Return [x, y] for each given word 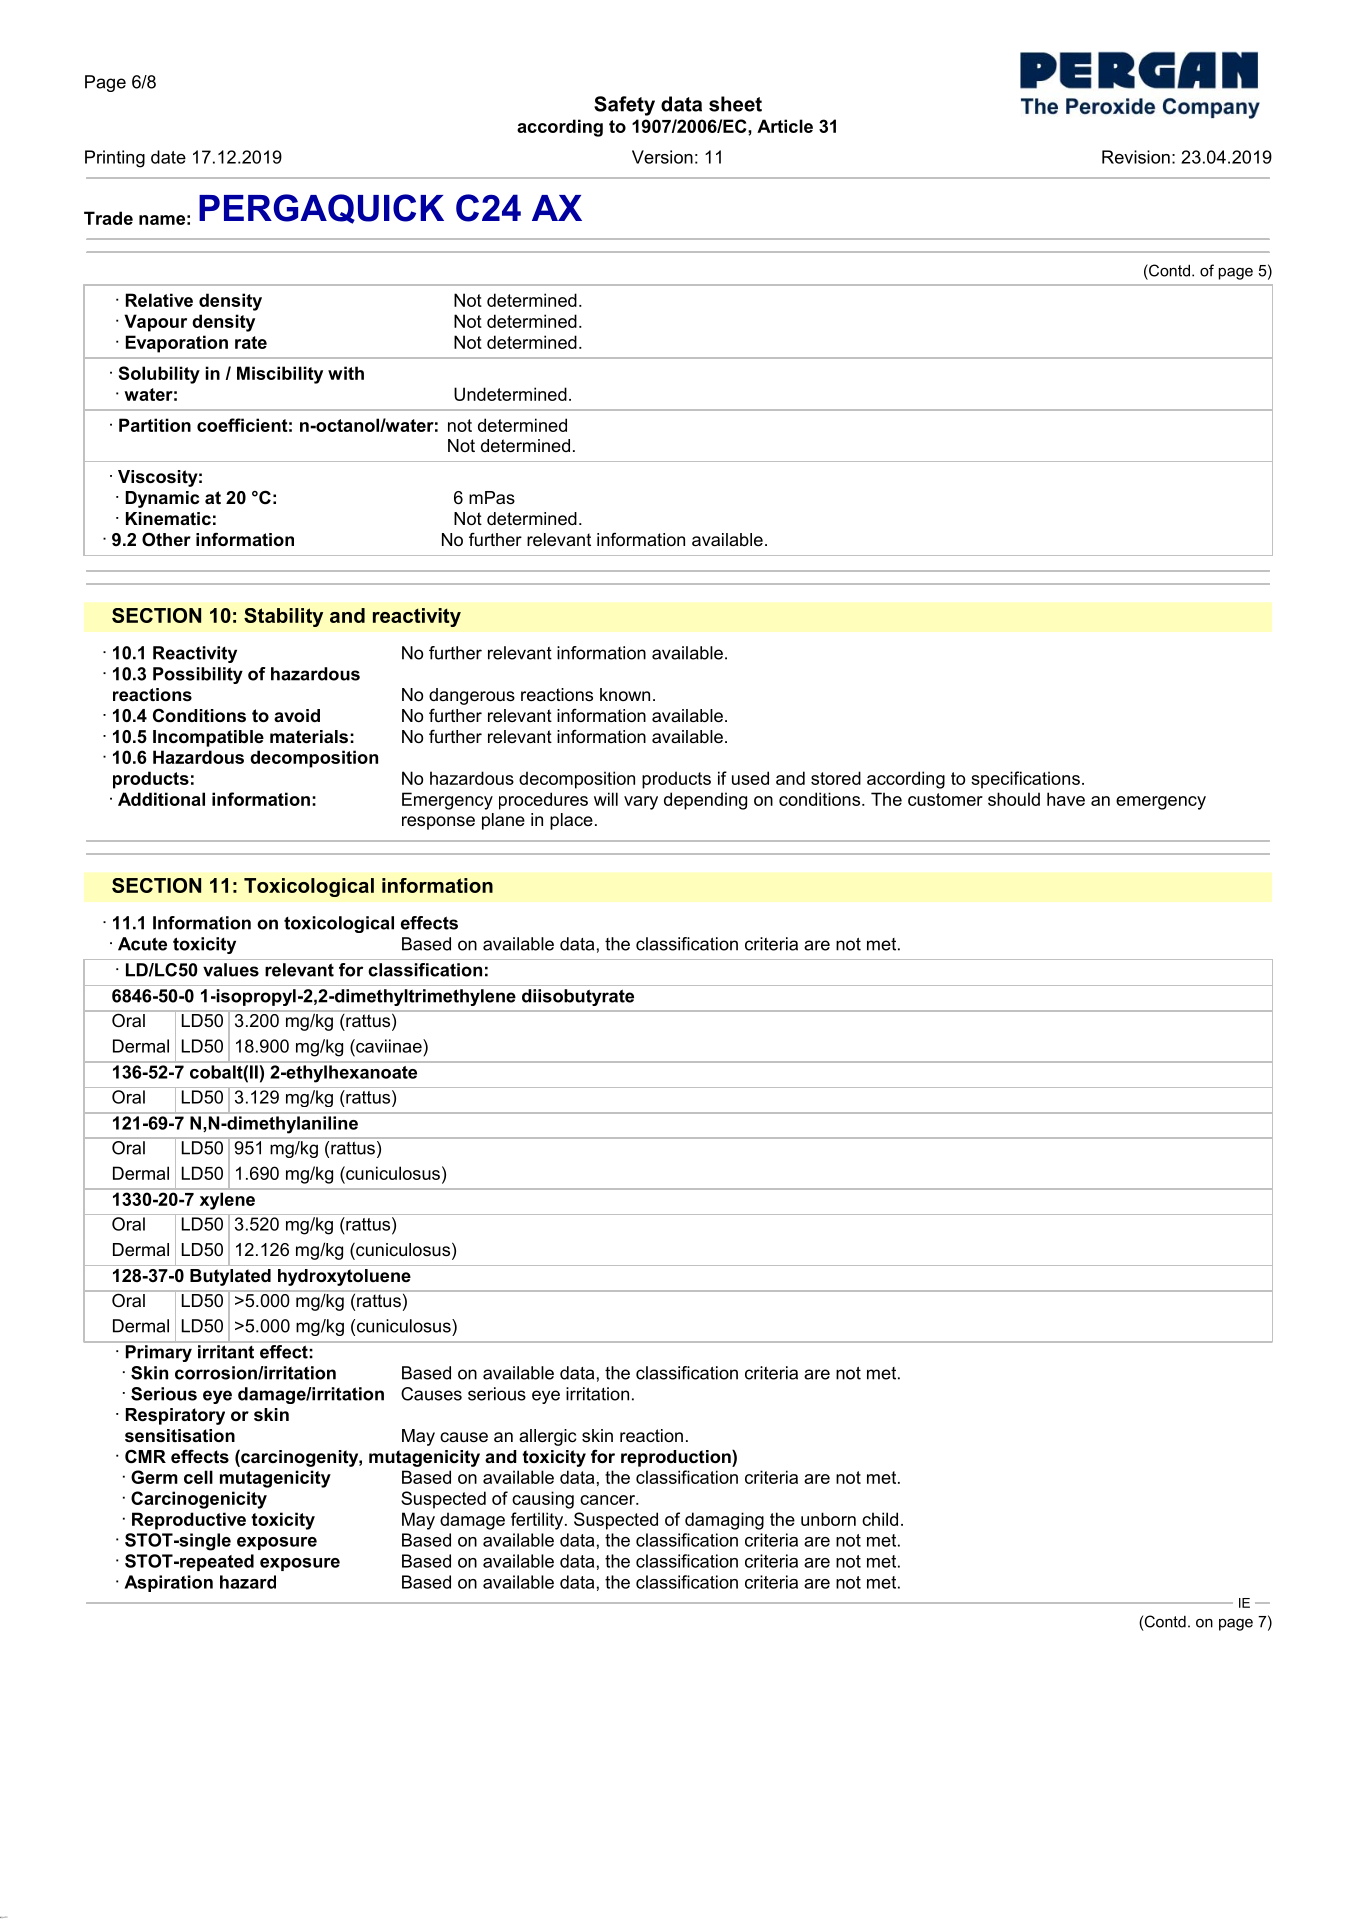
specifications [1025, 780]
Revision [1136, 157]
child [880, 1519]
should [1014, 799]
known [625, 694]
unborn [828, 1519]
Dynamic [162, 499]
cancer [608, 1500]
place [571, 821]
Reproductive [189, 1521]
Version [662, 157]
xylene [227, 1201]
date [168, 157]
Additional [161, 799]
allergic [547, 1437]
